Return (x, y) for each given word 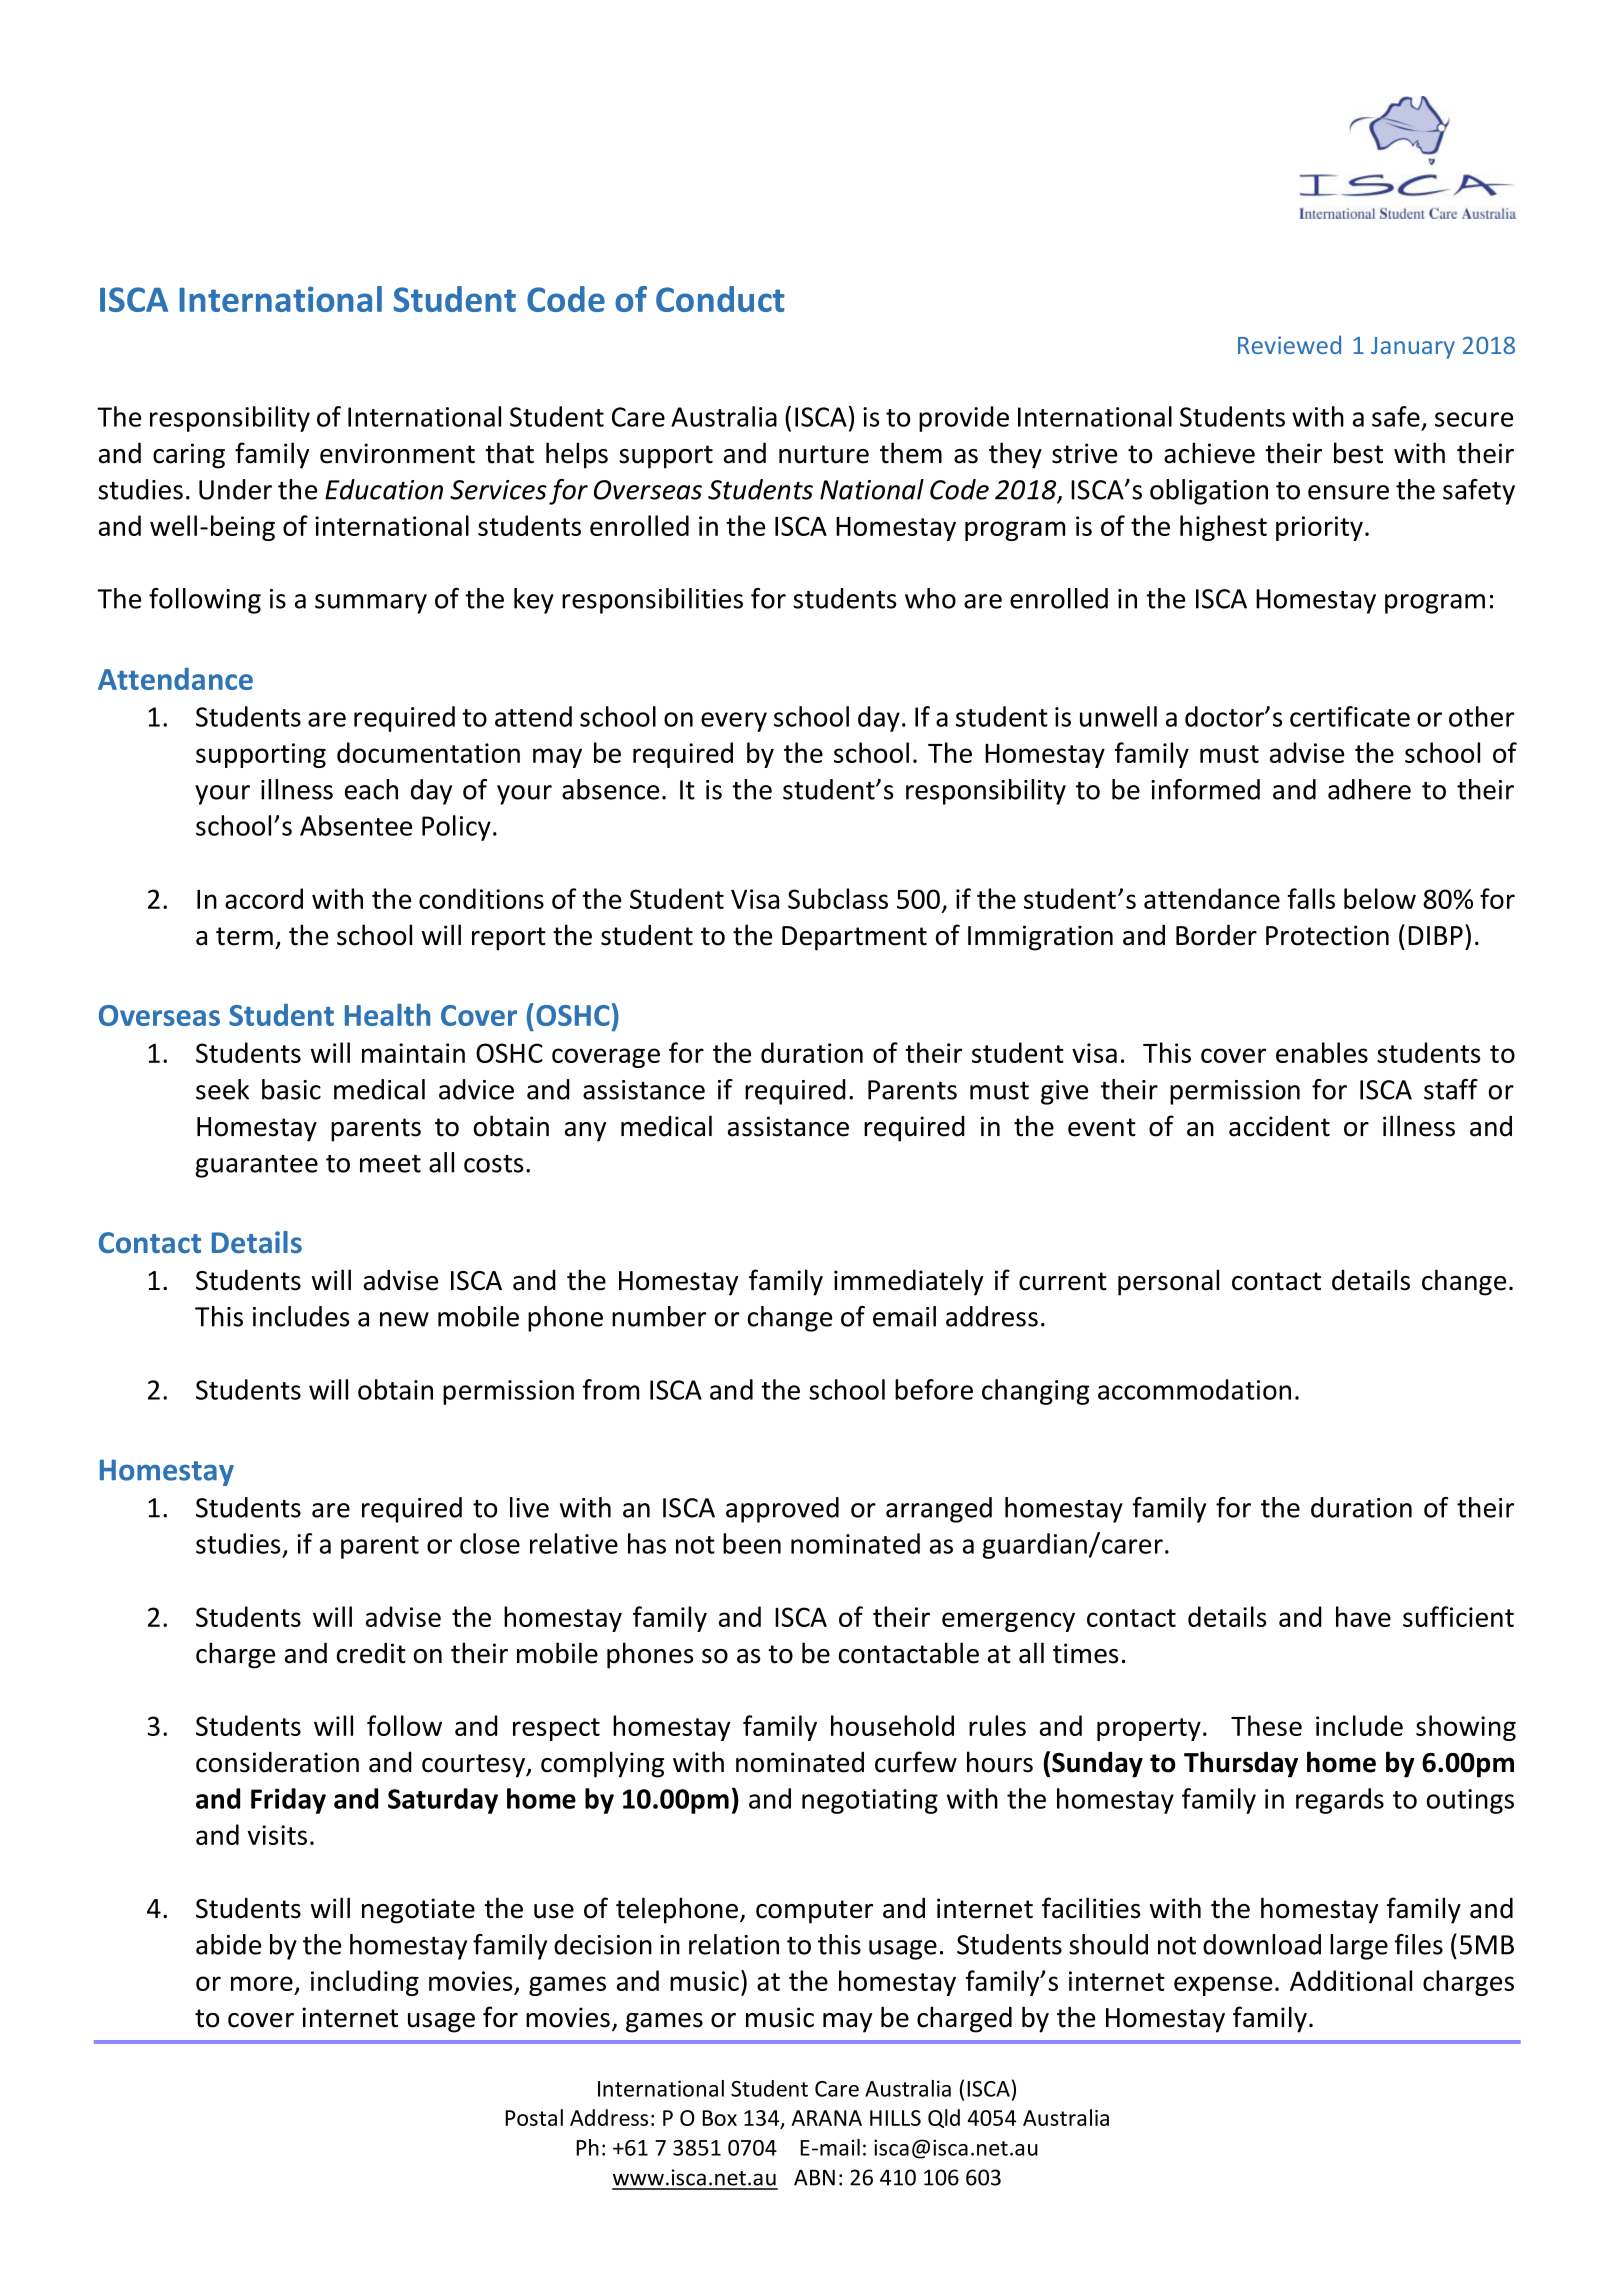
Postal (534, 2117)
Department (854, 938)
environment (397, 453)
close (490, 1543)
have (1363, 1616)
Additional (1351, 1980)
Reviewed (1289, 344)
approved (782, 1510)
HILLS (895, 2118)
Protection (1327, 935)
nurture (824, 454)
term (244, 936)
